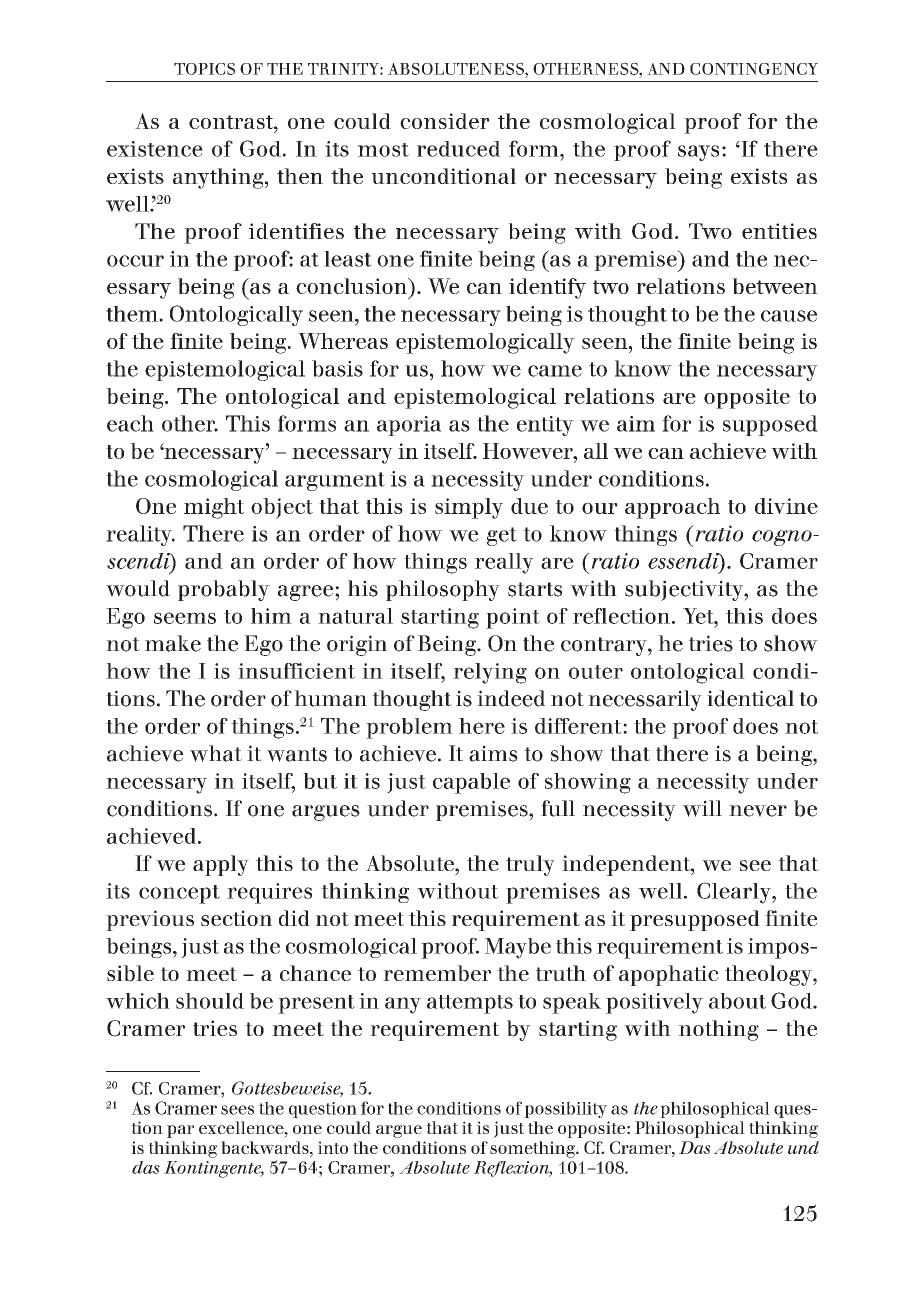 The image size is (924, 1311). Describe the element at coordinates (469, 508) in the screenshot. I see `simply` at that location.
